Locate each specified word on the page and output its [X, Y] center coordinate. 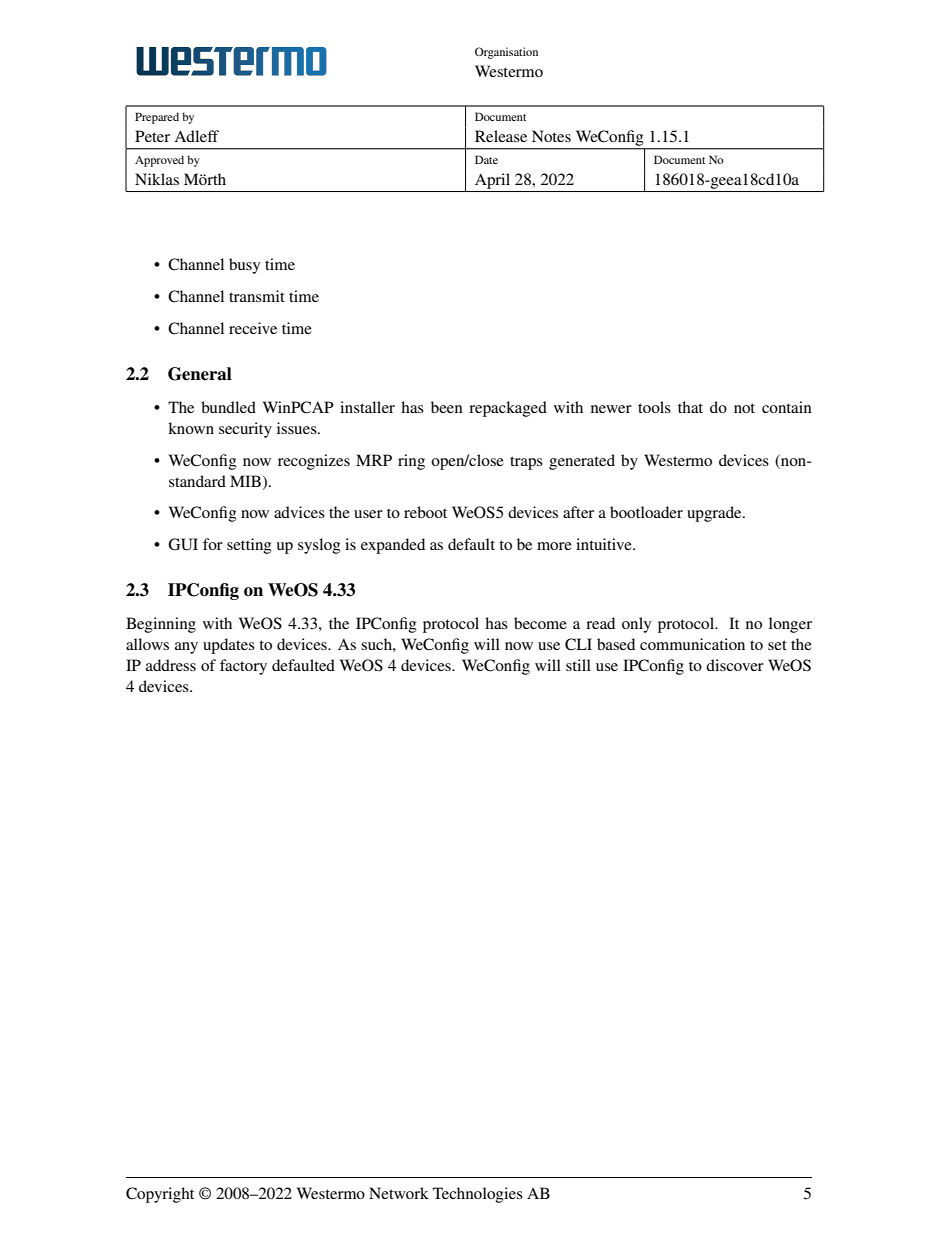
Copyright [160, 1195]
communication [692, 644]
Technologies [478, 1195]
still [578, 665]
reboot [425, 512]
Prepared [157, 118]
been [447, 407]
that [690, 407]
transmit [257, 296]
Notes [551, 136]
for [213, 544]
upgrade [715, 514]
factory [243, 667]
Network [399, 1193]
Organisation [506, 53]
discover [735, 665]
